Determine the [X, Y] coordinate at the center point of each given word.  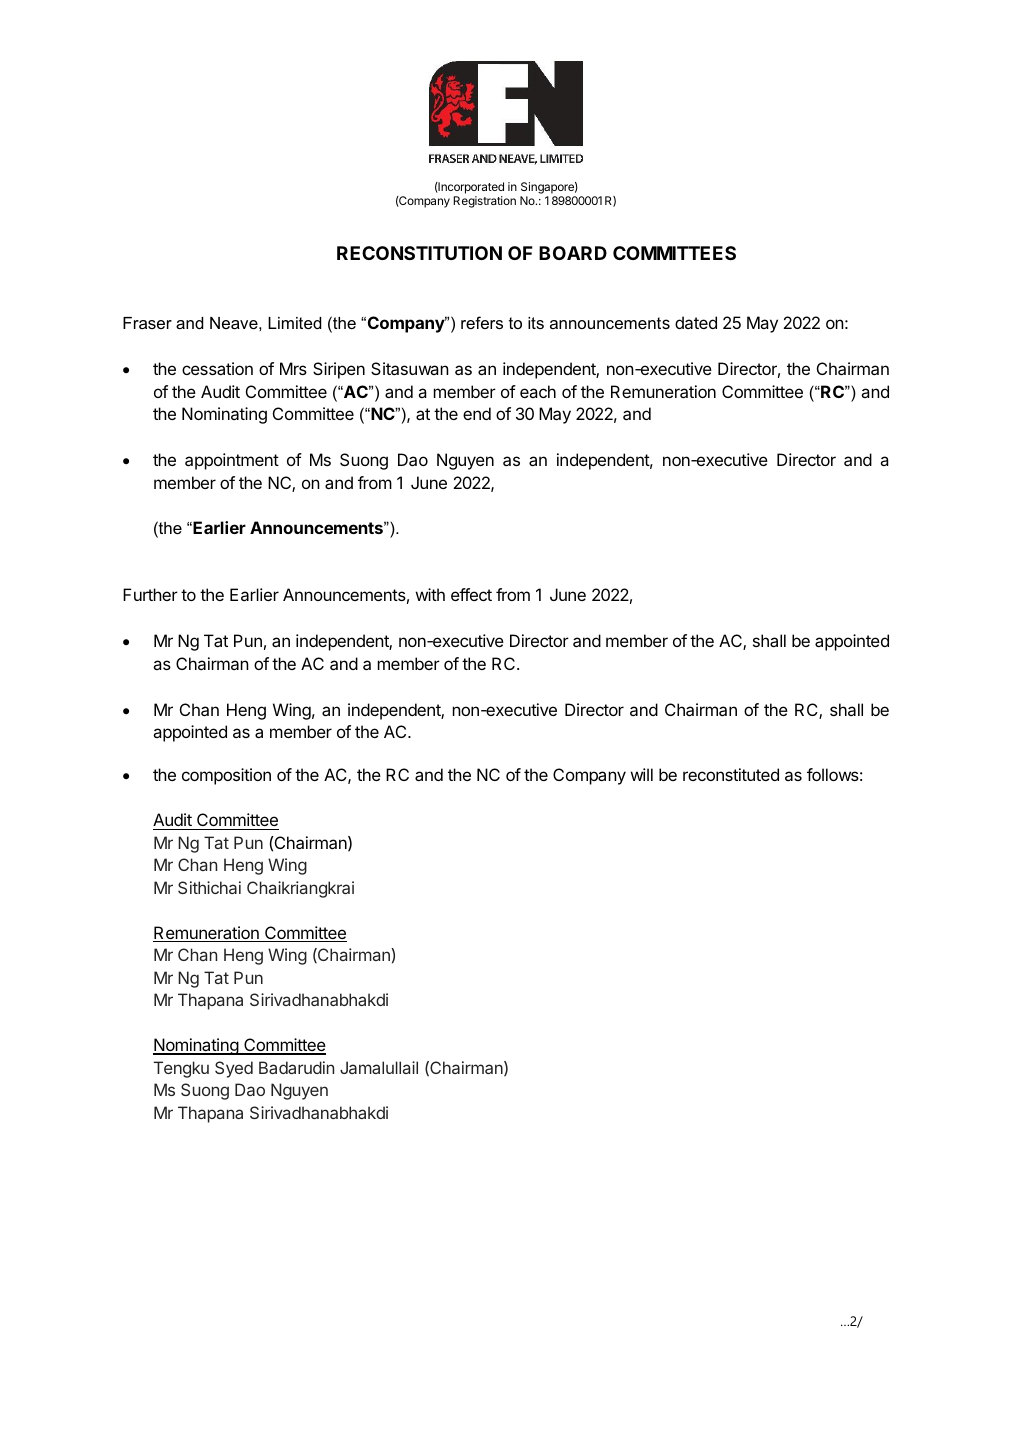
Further [150, 594]
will [641, 774]
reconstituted [731, 774]
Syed [234, 1069]
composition [226, 776]
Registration [484, 202]
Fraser [147, 323]
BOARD [573, 253]
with [430, 594]
